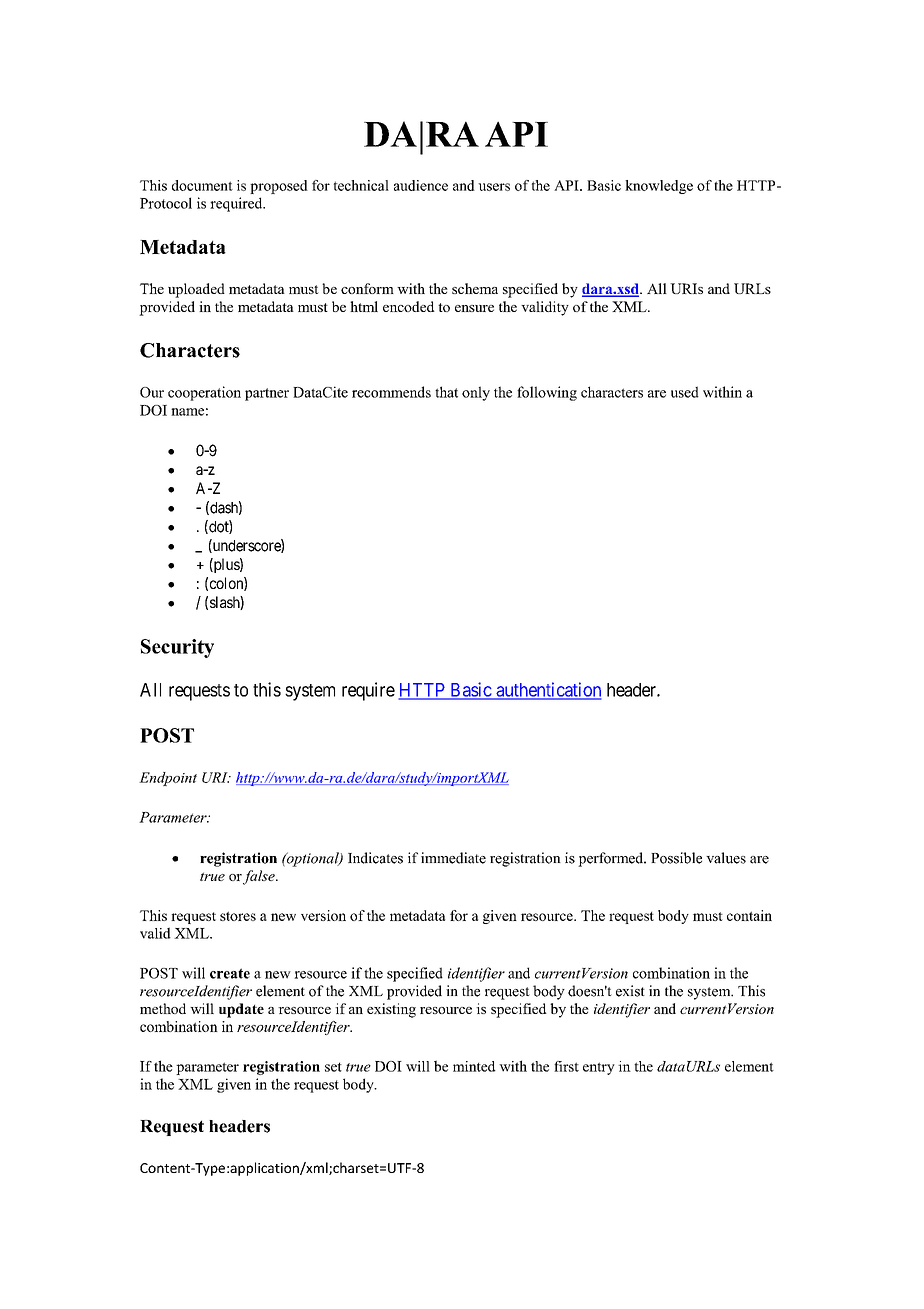 Image resolution: width=924 pixels, height=1309 pixels. Describe the element at coordinates (599, 1068) in the document. I see `entry` at that location.
